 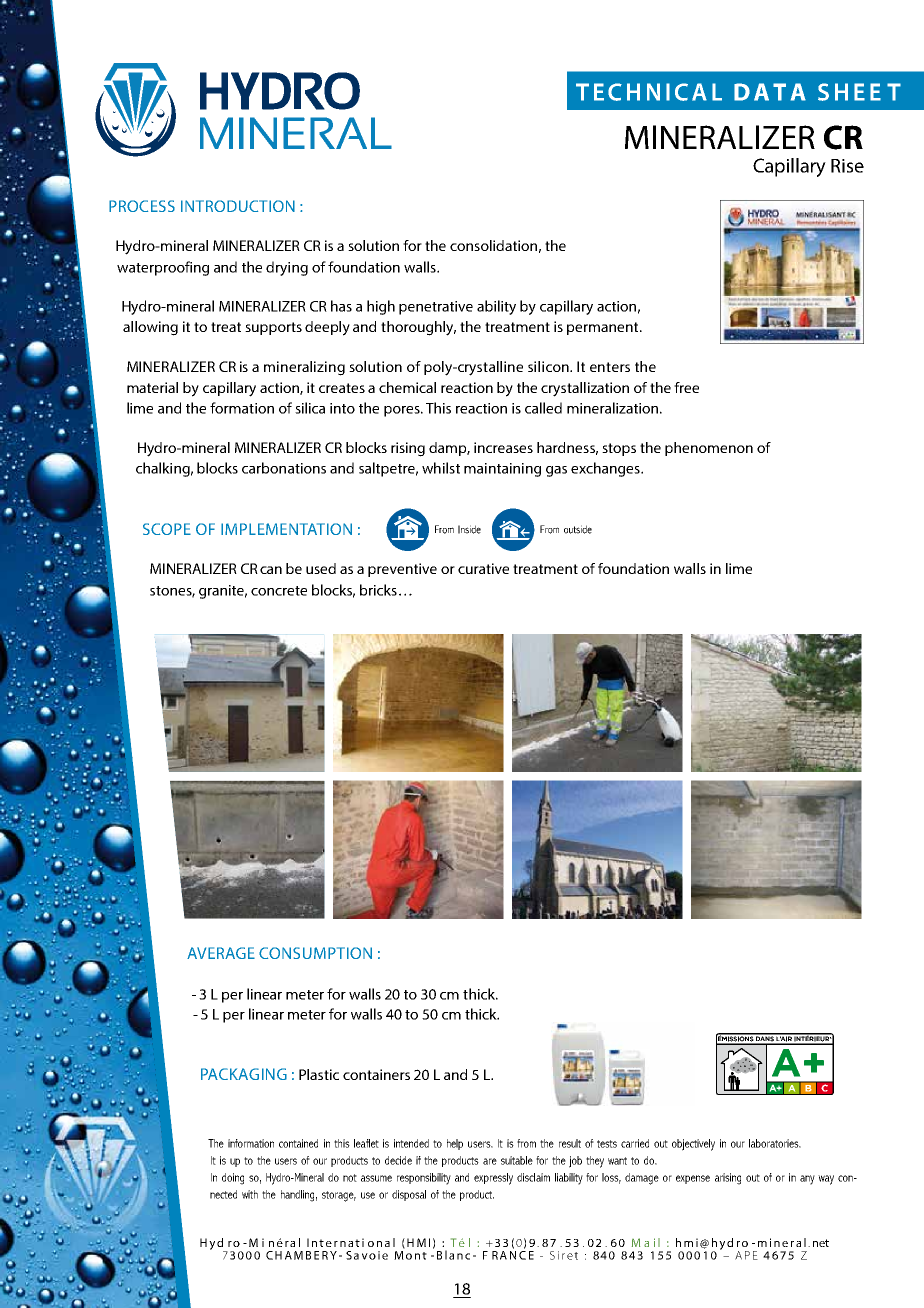 What do you see at coordinates (233, 1179) in the screenshot?
I see `doing` at bounding box center [233, 1179].
